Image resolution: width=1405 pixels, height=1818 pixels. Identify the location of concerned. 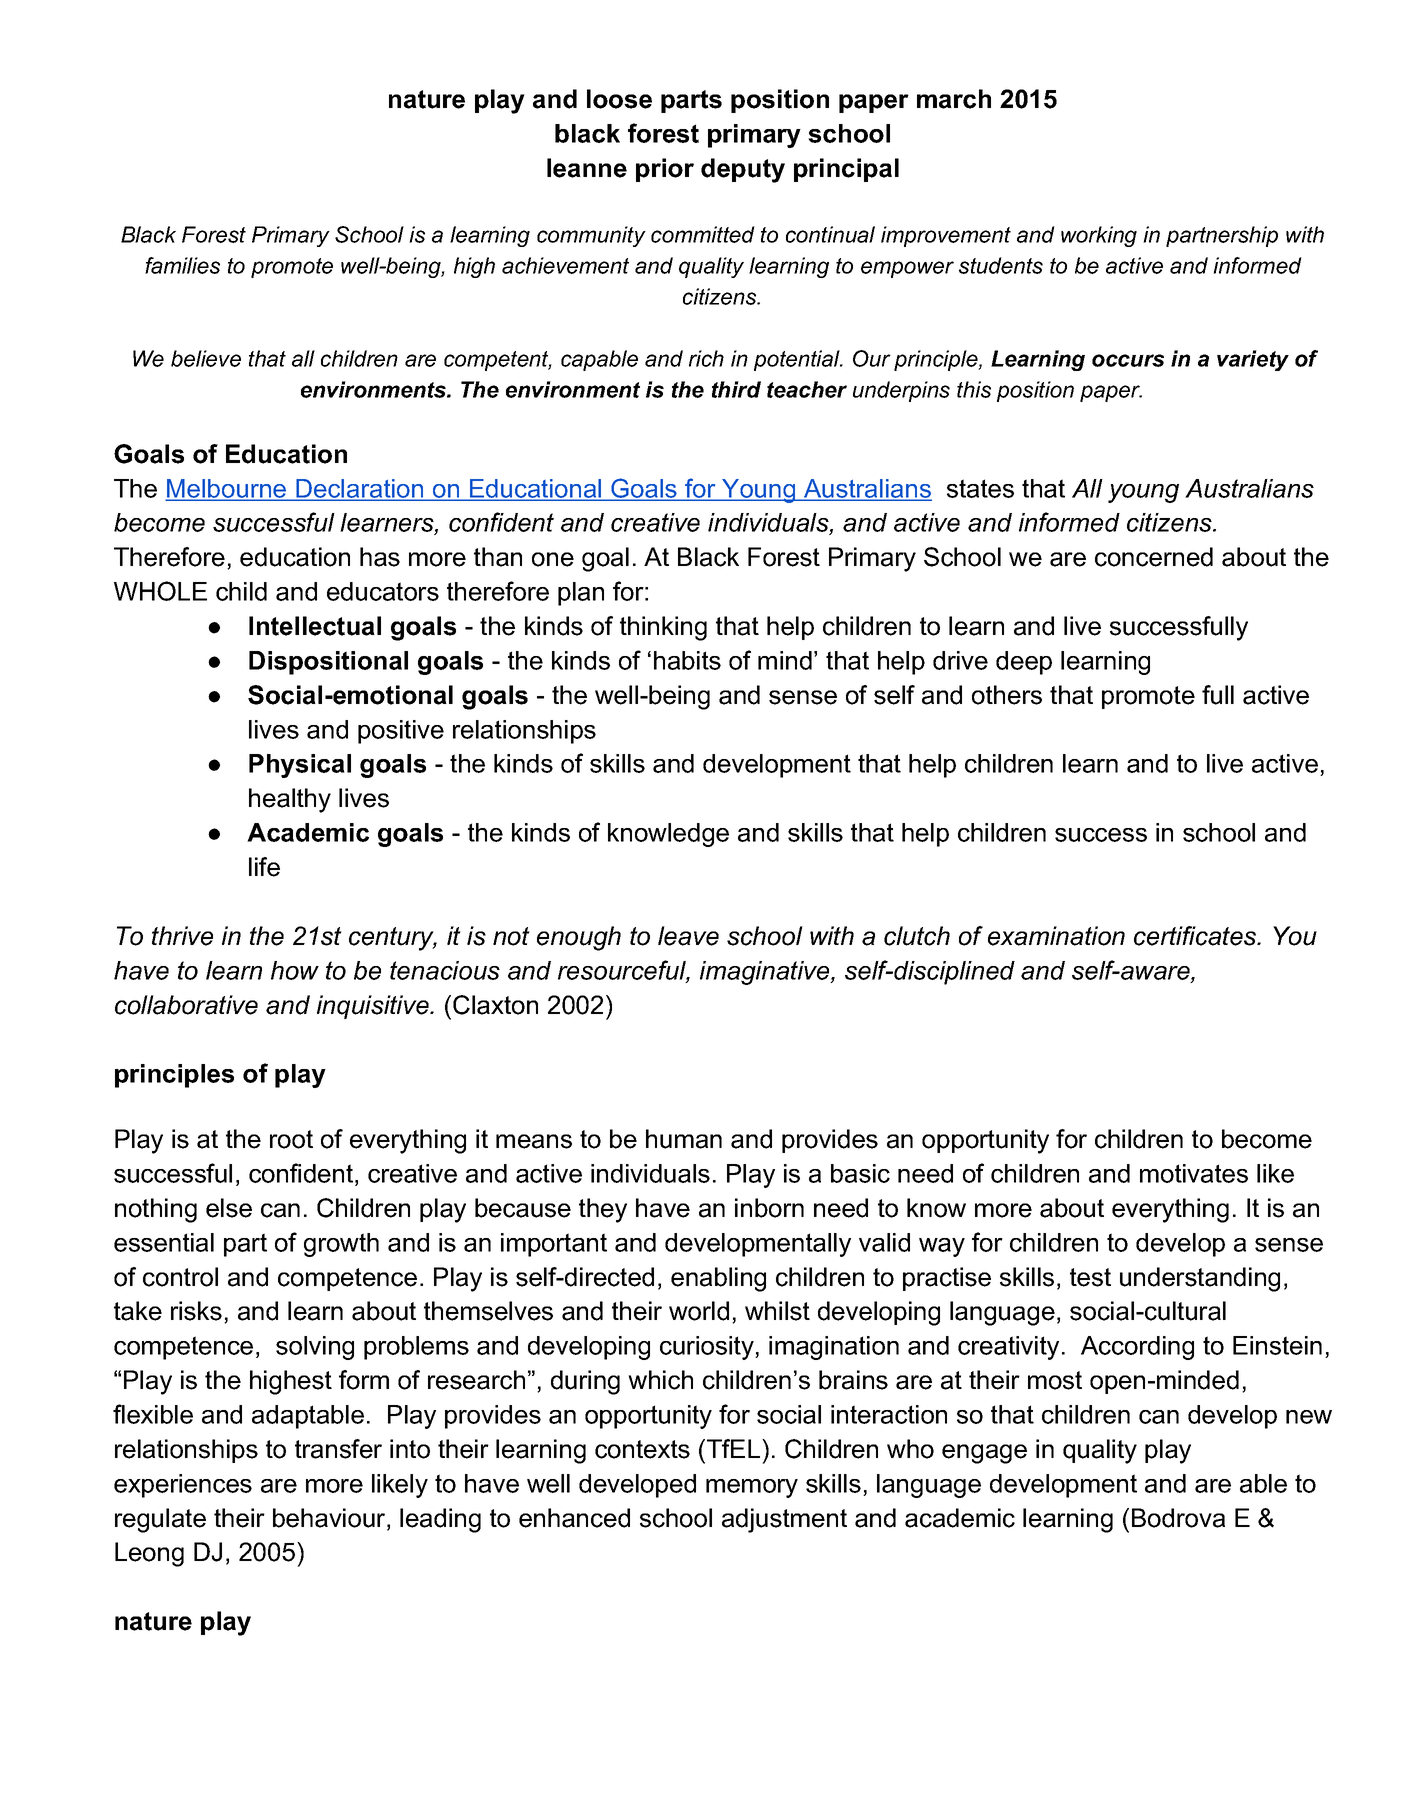
(1154, 557).
